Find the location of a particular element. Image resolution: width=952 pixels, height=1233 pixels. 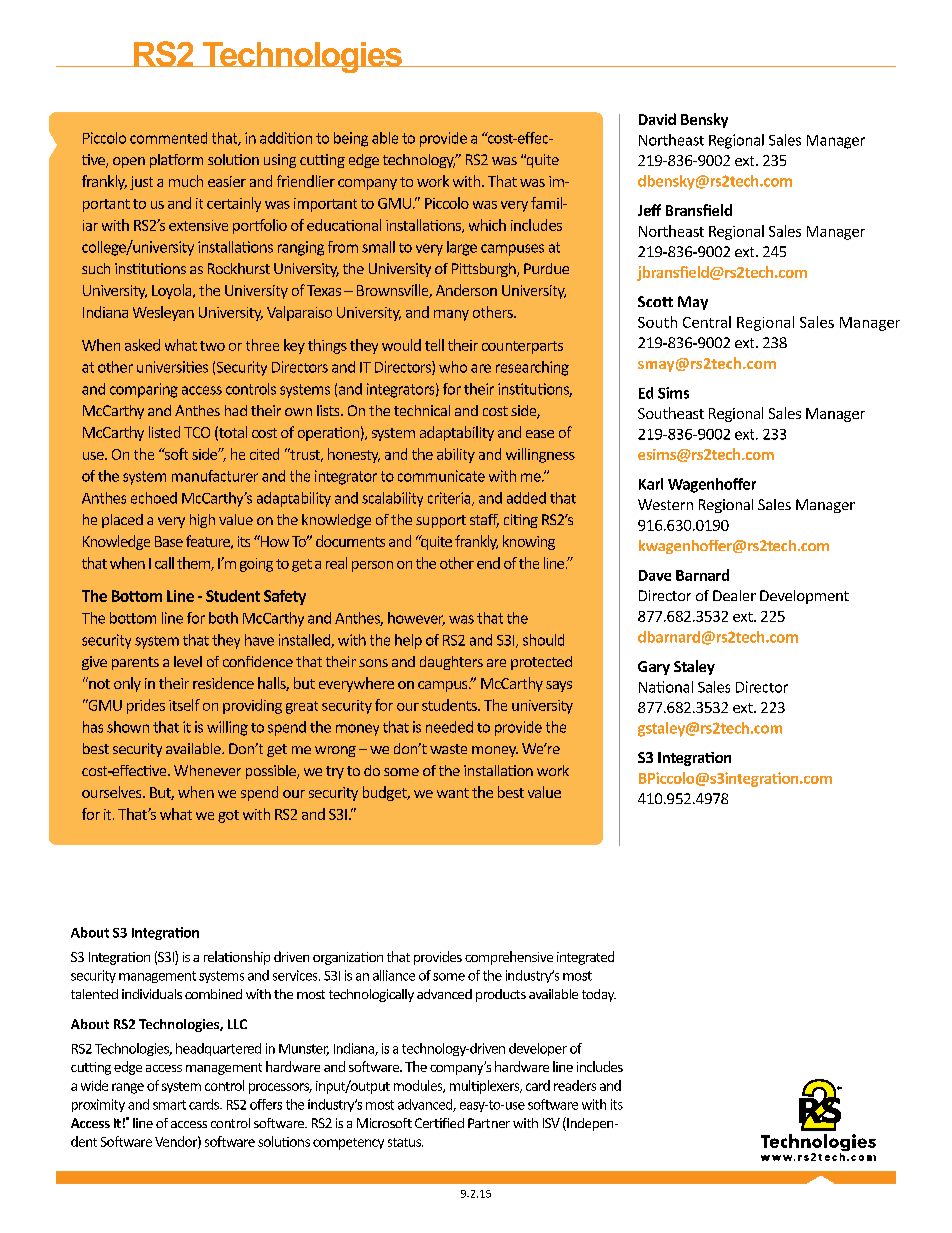

got is located at coordinates (228, 816).
